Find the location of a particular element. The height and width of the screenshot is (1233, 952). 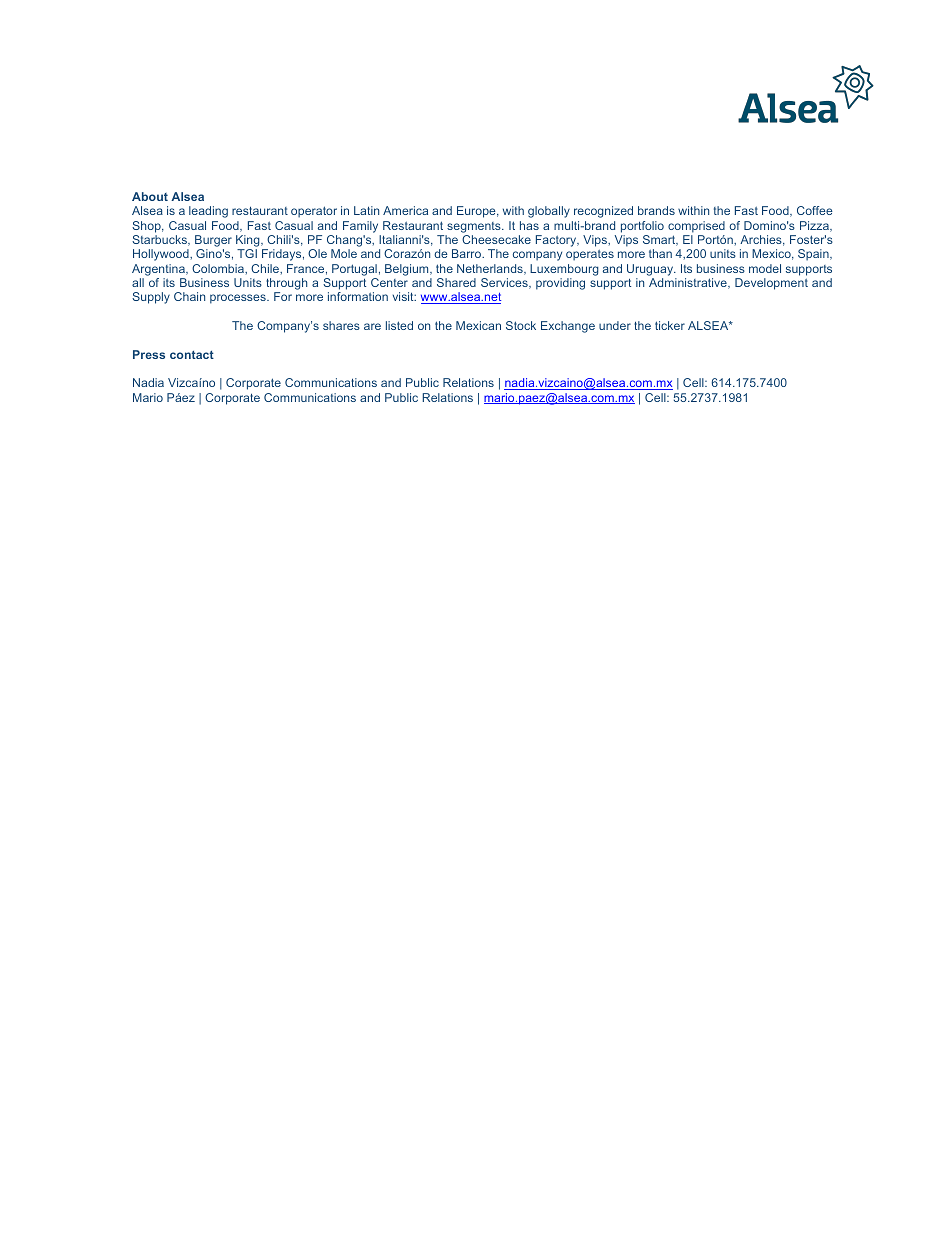

Burger is located at coordinates (213, 241).
